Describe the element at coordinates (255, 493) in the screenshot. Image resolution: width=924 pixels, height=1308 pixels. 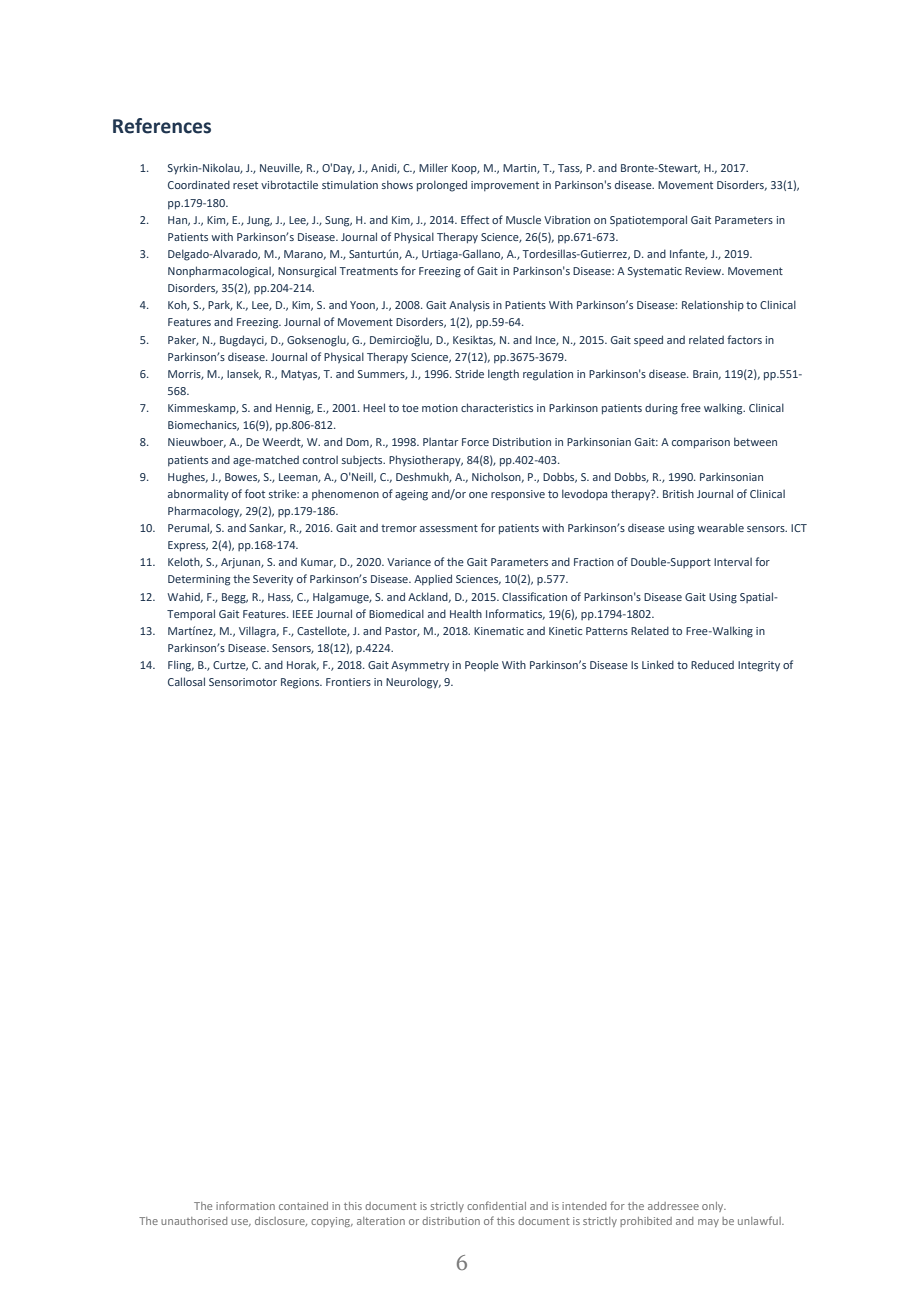
I see `foot` at that location.
